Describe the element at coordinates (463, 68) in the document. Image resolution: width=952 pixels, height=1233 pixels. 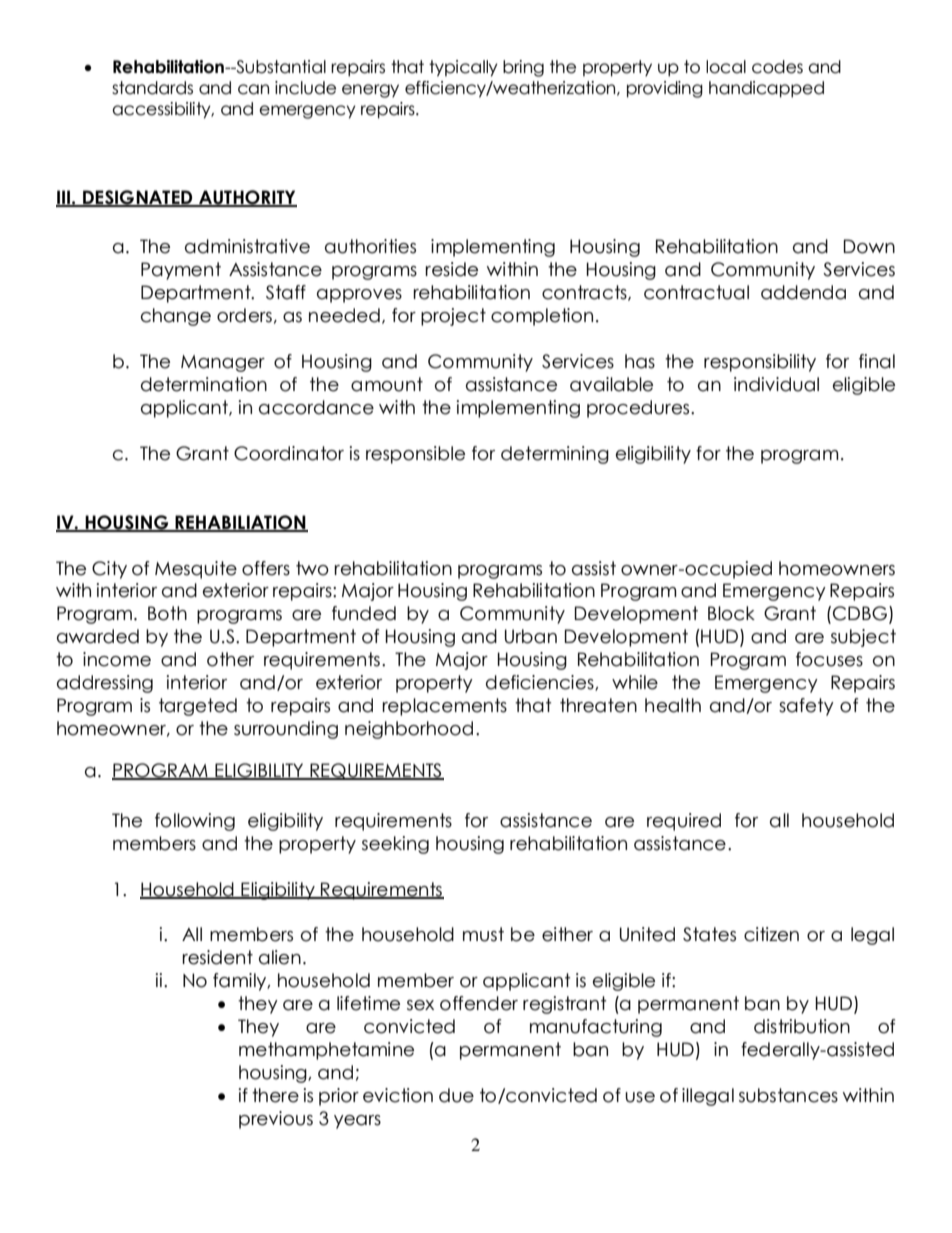
I see `typically` at that location.
